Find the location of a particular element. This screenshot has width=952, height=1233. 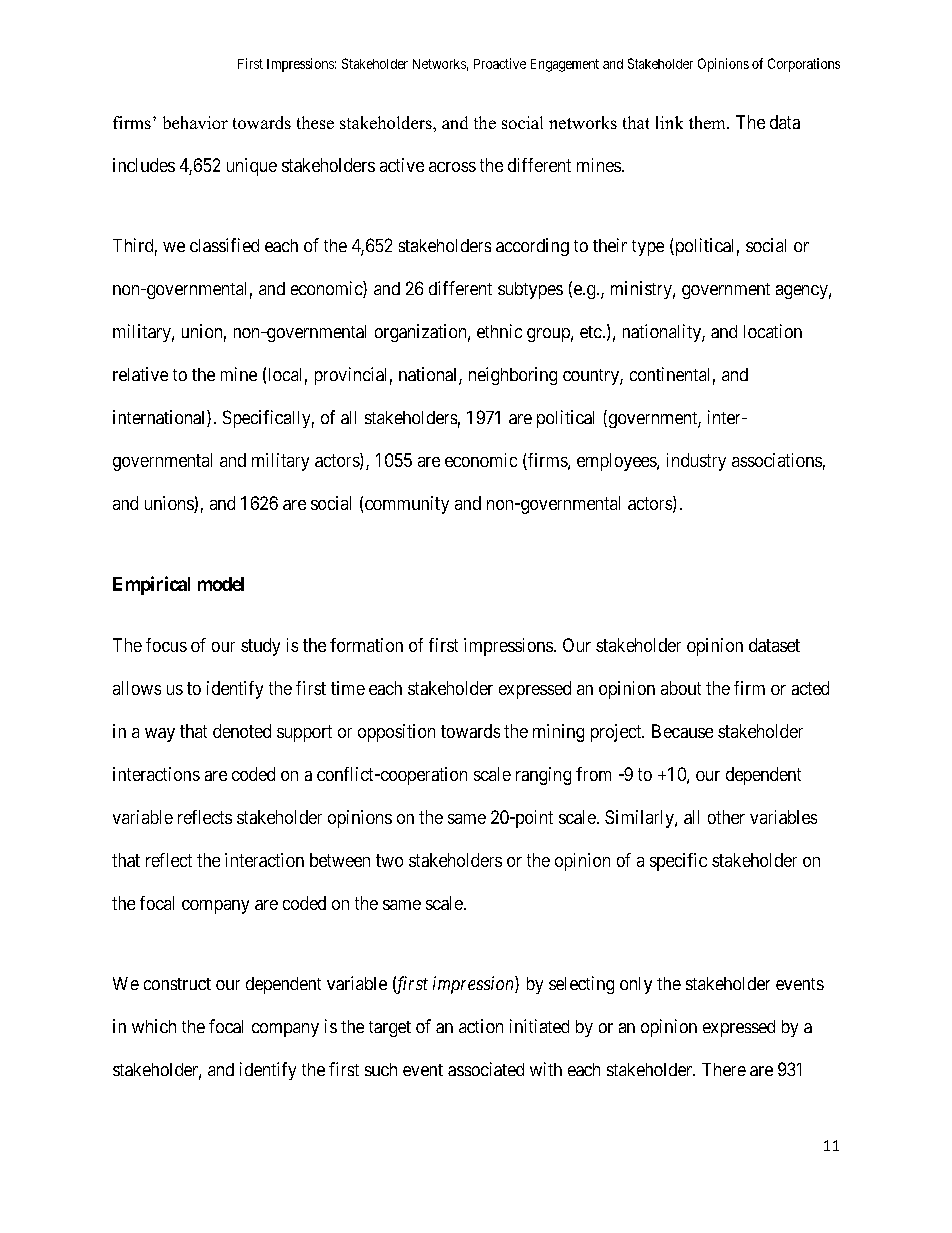

other is located at coordinates (726, 817).
